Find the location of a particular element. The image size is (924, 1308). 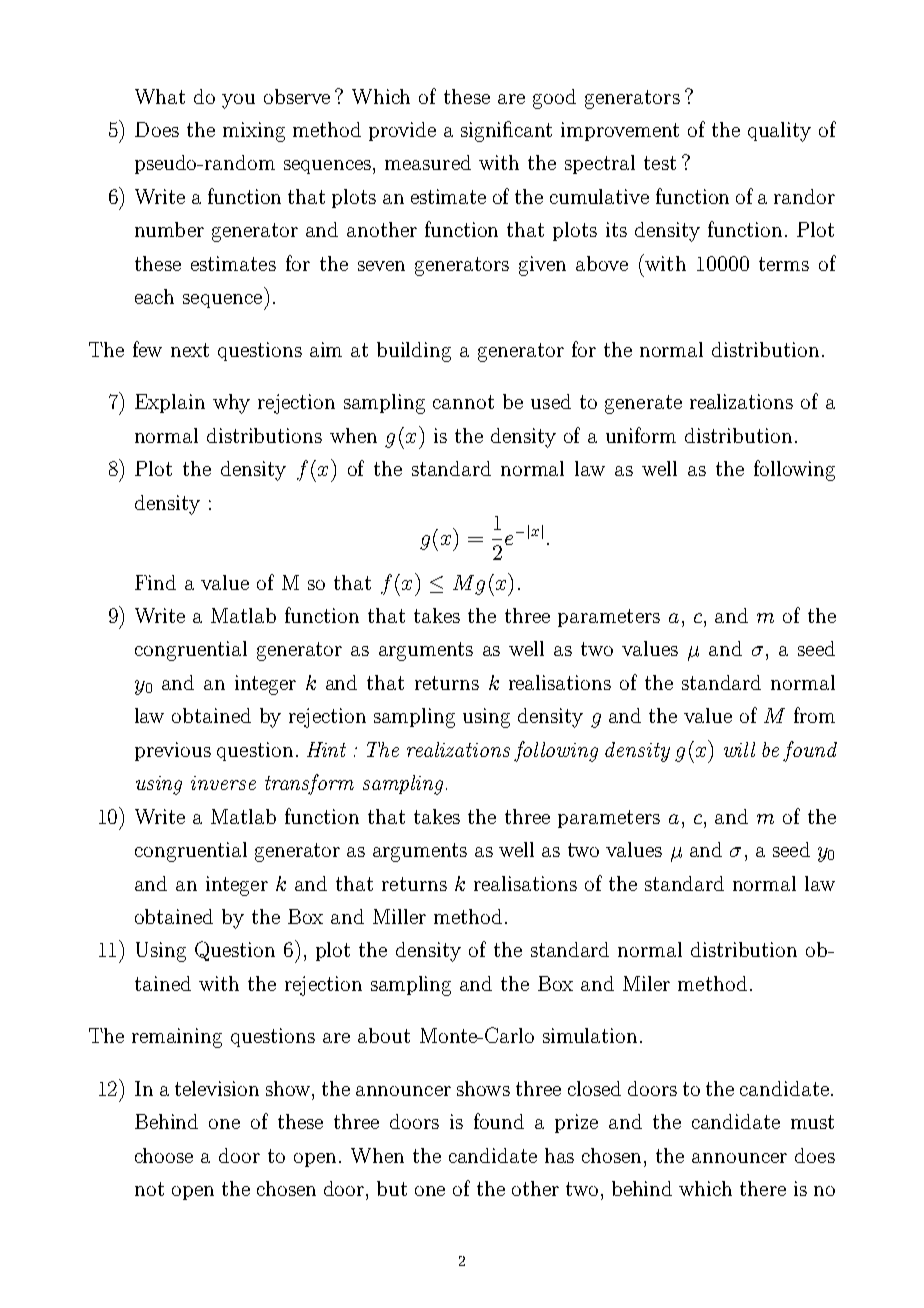

significant is located at coordinates (506, 131).
